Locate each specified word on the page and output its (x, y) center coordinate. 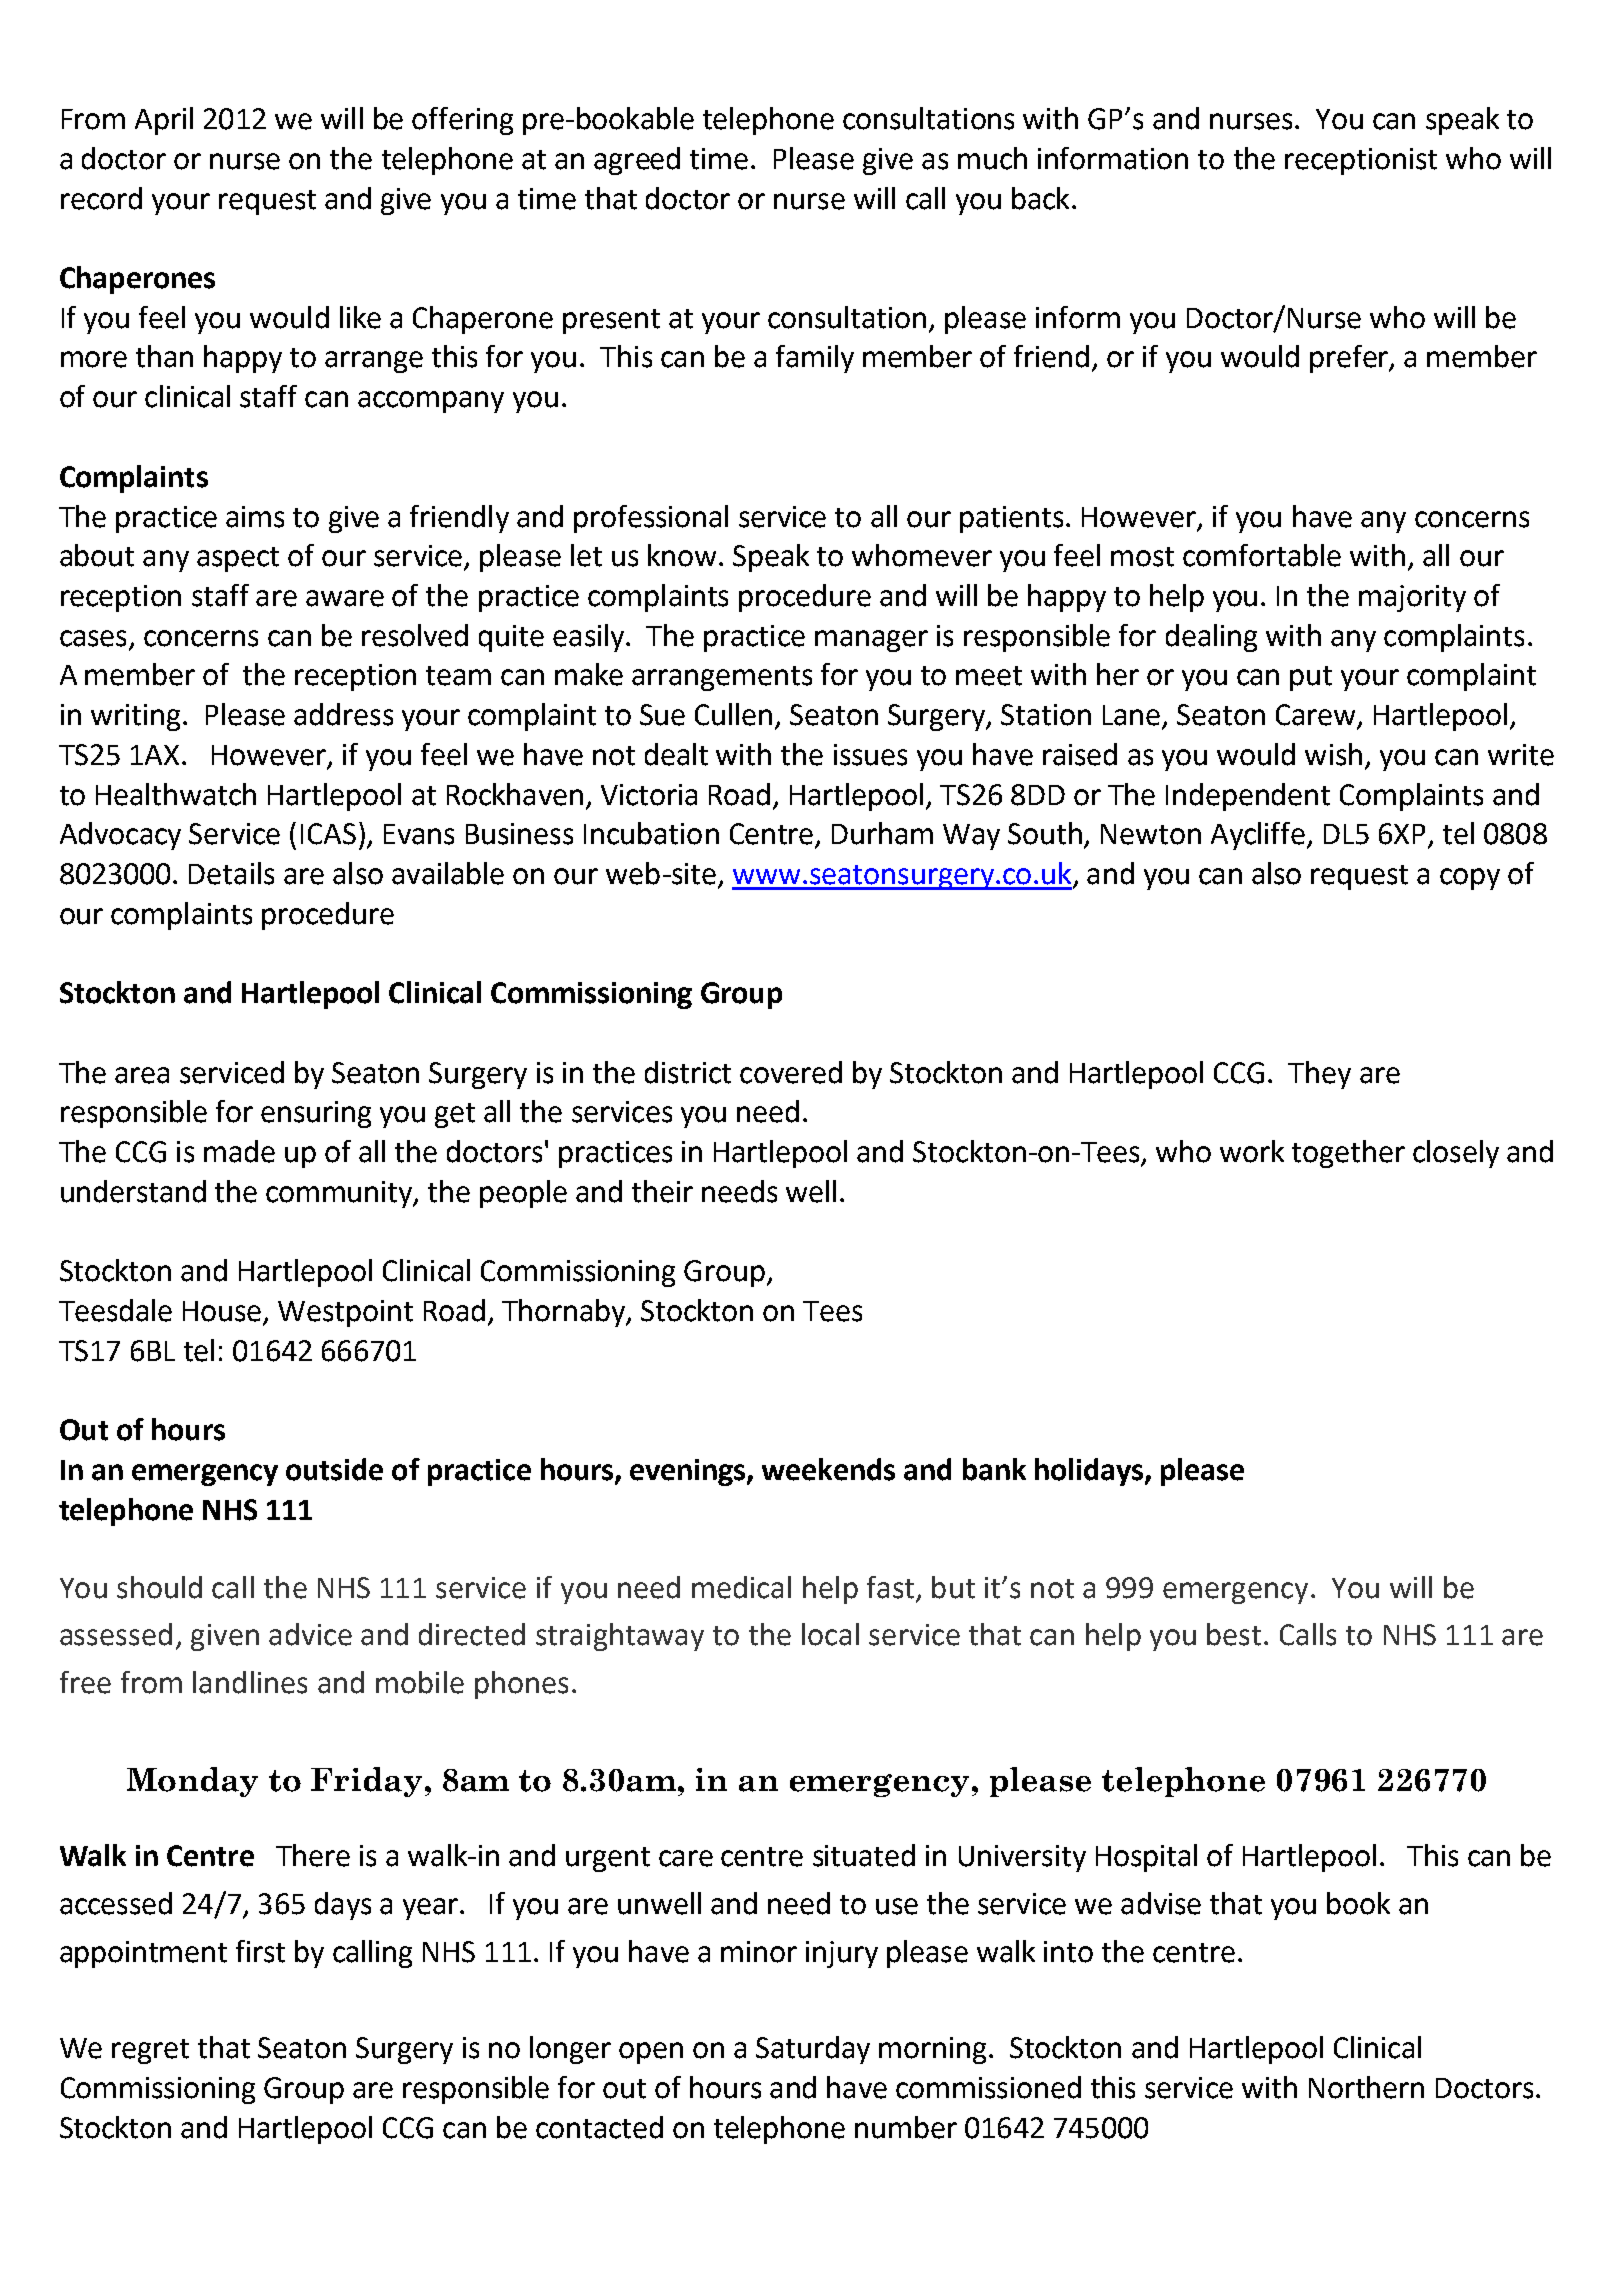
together (1348, 1154)
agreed (637, 161)
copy (1470, 879)
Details (231, 873)
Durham (882, 833)
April (164, 121)
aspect (238, 559)
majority (1412, 598)
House (223, 1312)
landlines (250, 1682)
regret (150, 2051)
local (830, 1634)
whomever (922, 555)
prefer (1350, 359)
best (1234, 1634)
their (662, 1191)
